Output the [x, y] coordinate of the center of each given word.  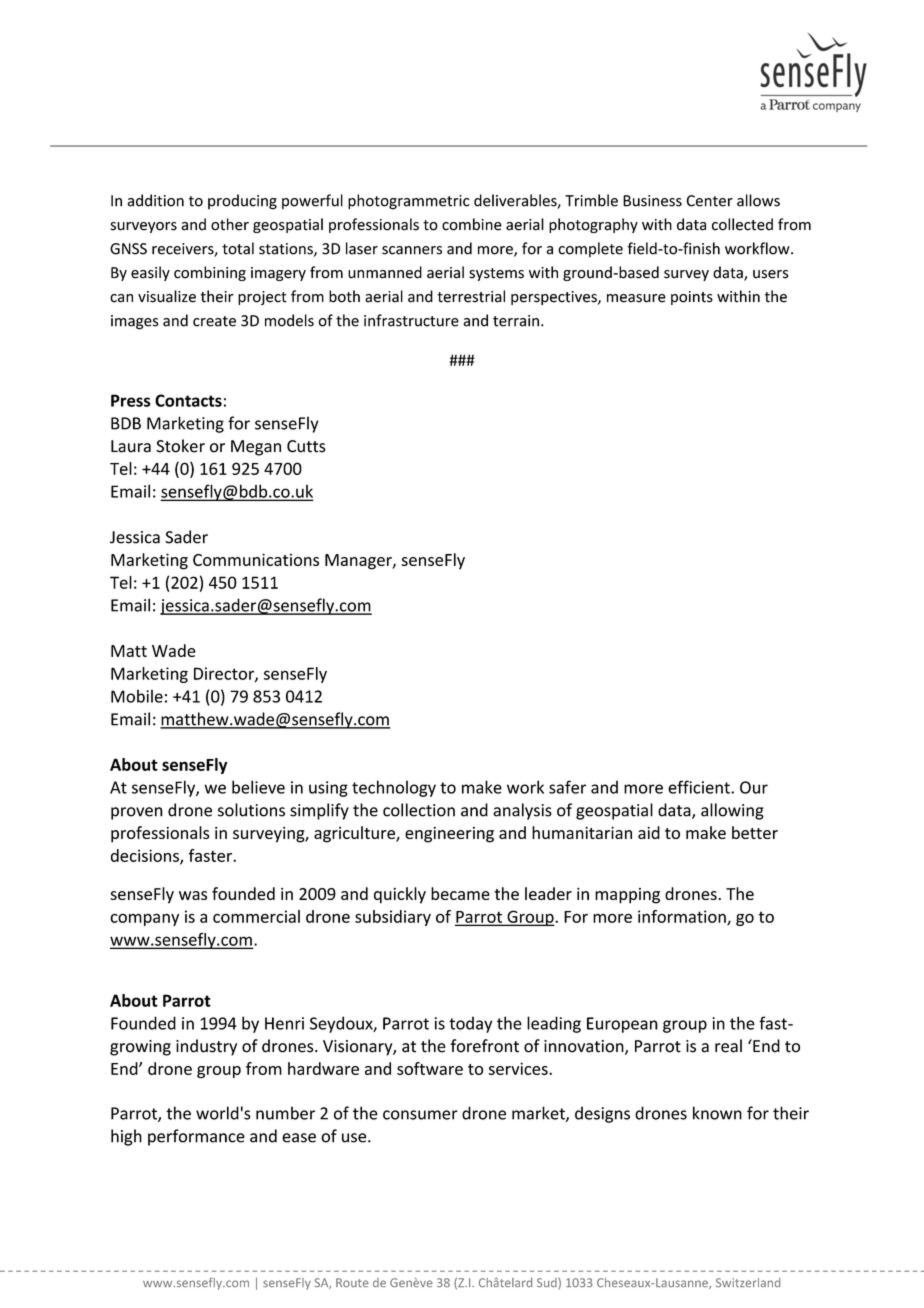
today [470, 1024]
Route [352, 1282]
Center [710, 201]
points [692, 298]
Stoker [180, 446]
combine [472, 224]
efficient [700, 787]
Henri [284, 1023]
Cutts [306, 446]
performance [196, 1137]
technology [394, 788]
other [230, 224]
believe [258, 787]
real [728, 1046]
